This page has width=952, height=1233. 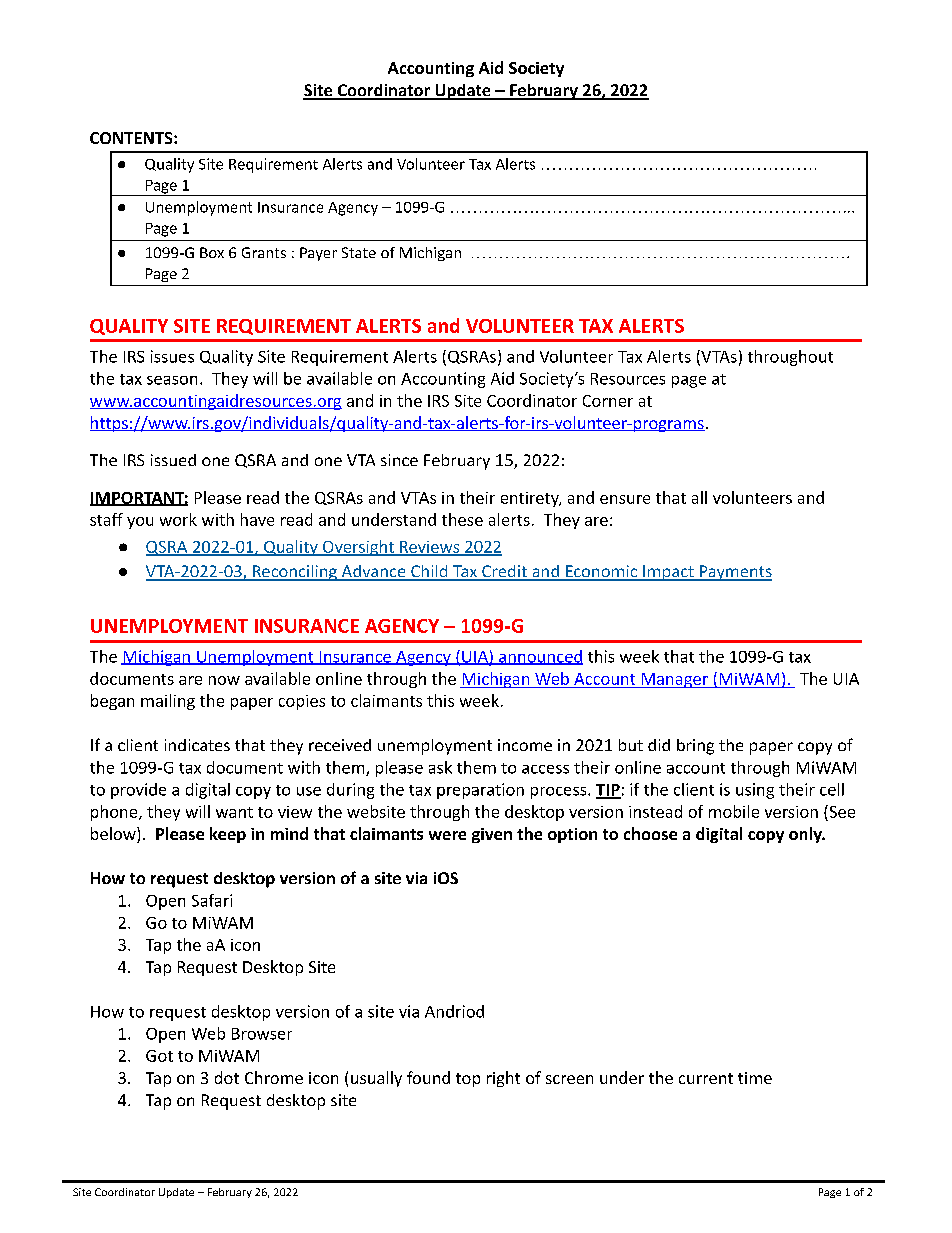 What do you see at coordinates (159, 1056) in the page?
I see `Got` at bounding box center [159, 1056].
